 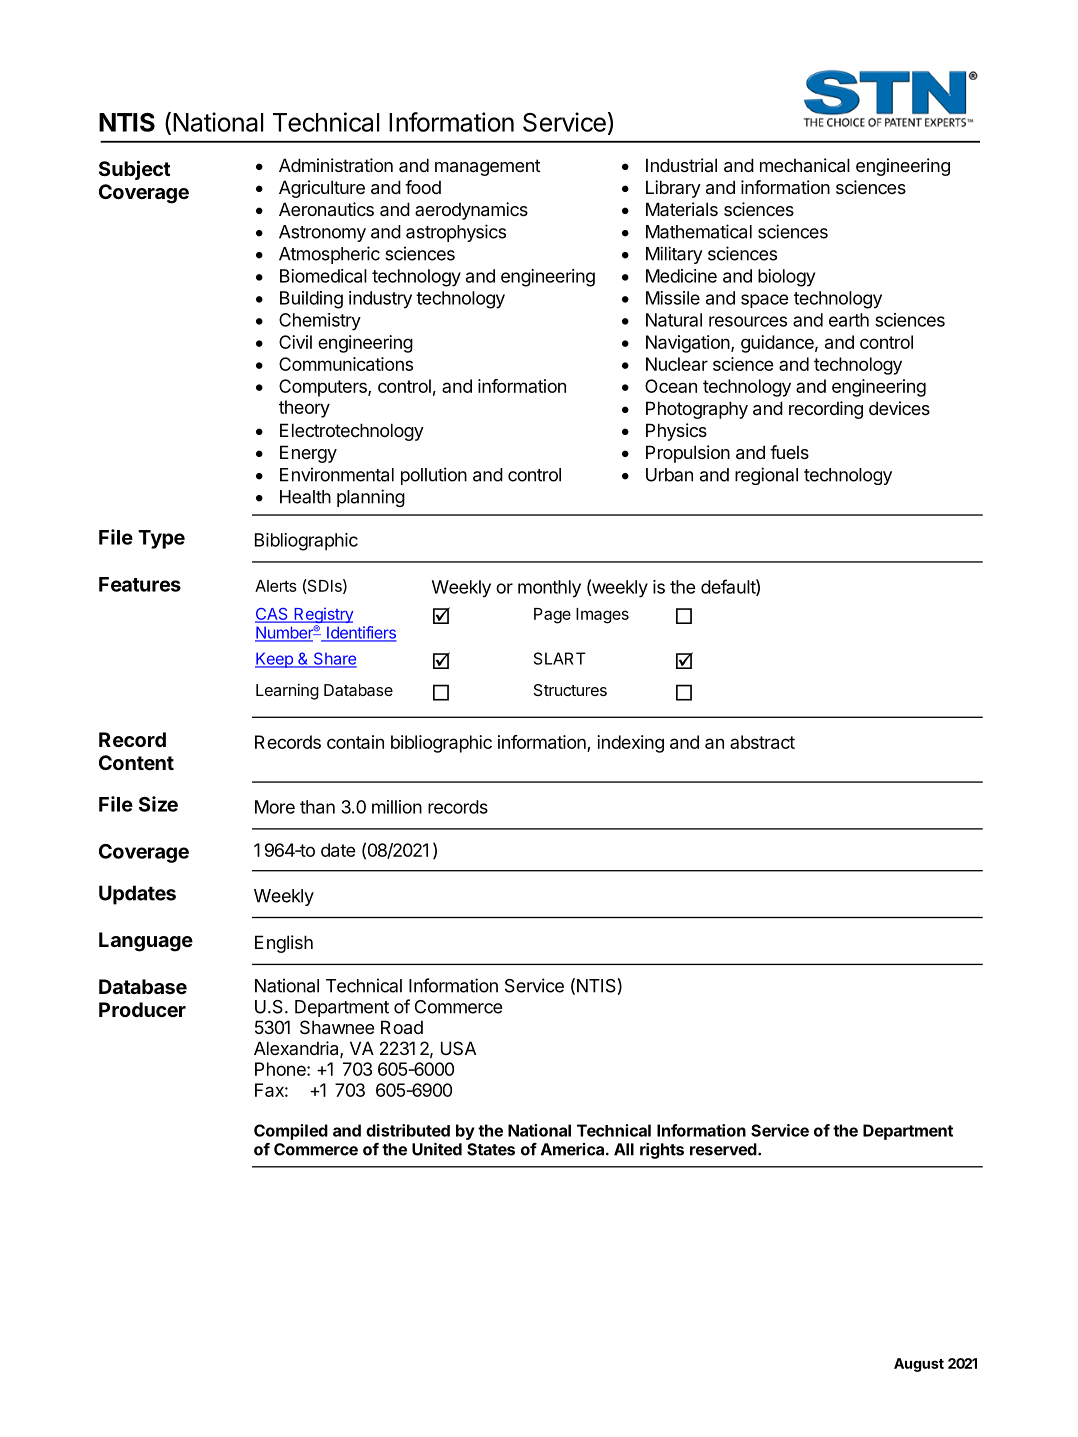 What do you see at coordinates (322, 189) in the document?
I see `Agriculture` at bounding box center [322, 189].
